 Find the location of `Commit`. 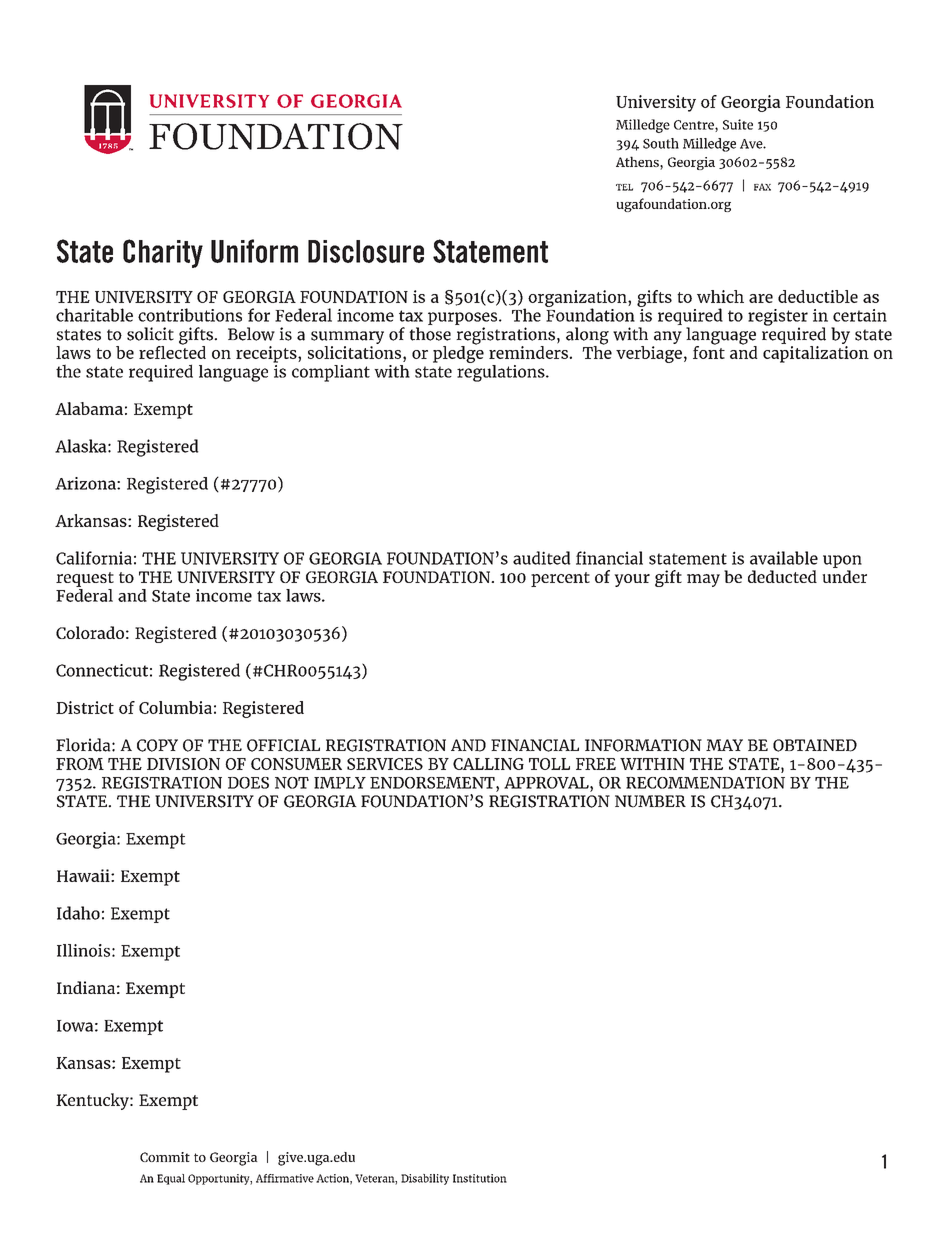

Commit is located at coordinates (165, 1157).
